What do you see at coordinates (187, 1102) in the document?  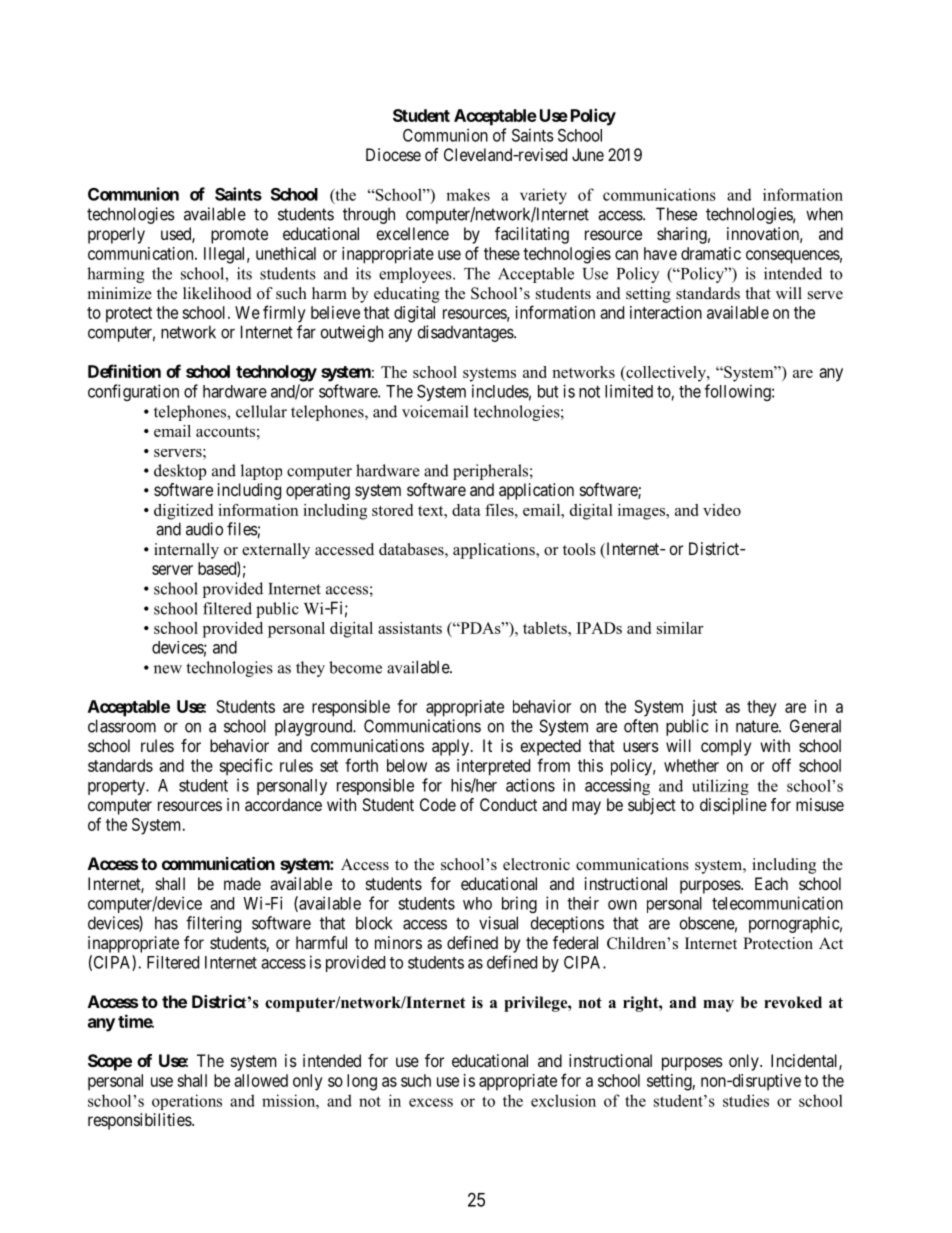 I see `operations` at bounding box center [187, 1102].
